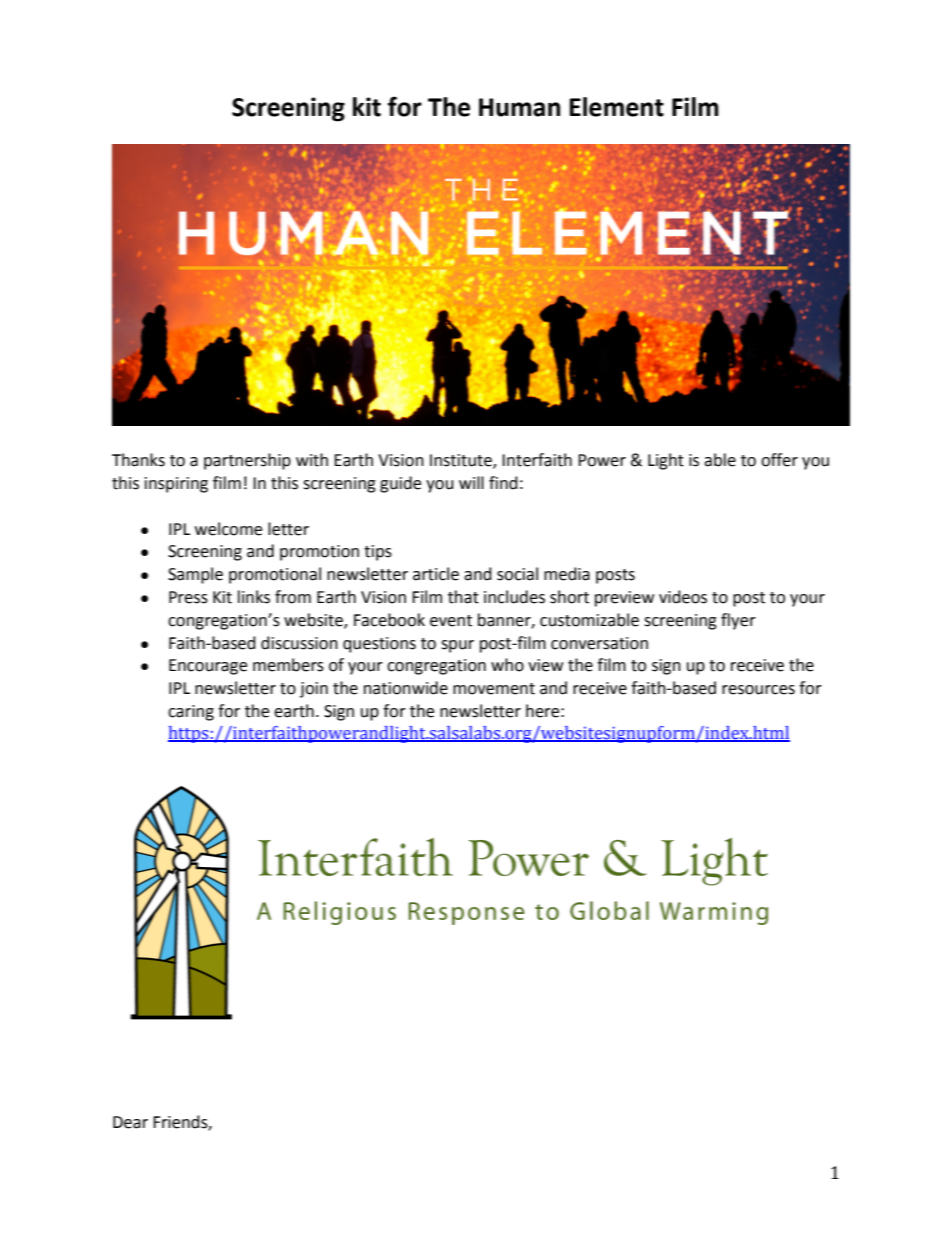  What do you see at coordinates (188, 597) in the screenshot?
I see `Press` at bounding box center [188, 597].
